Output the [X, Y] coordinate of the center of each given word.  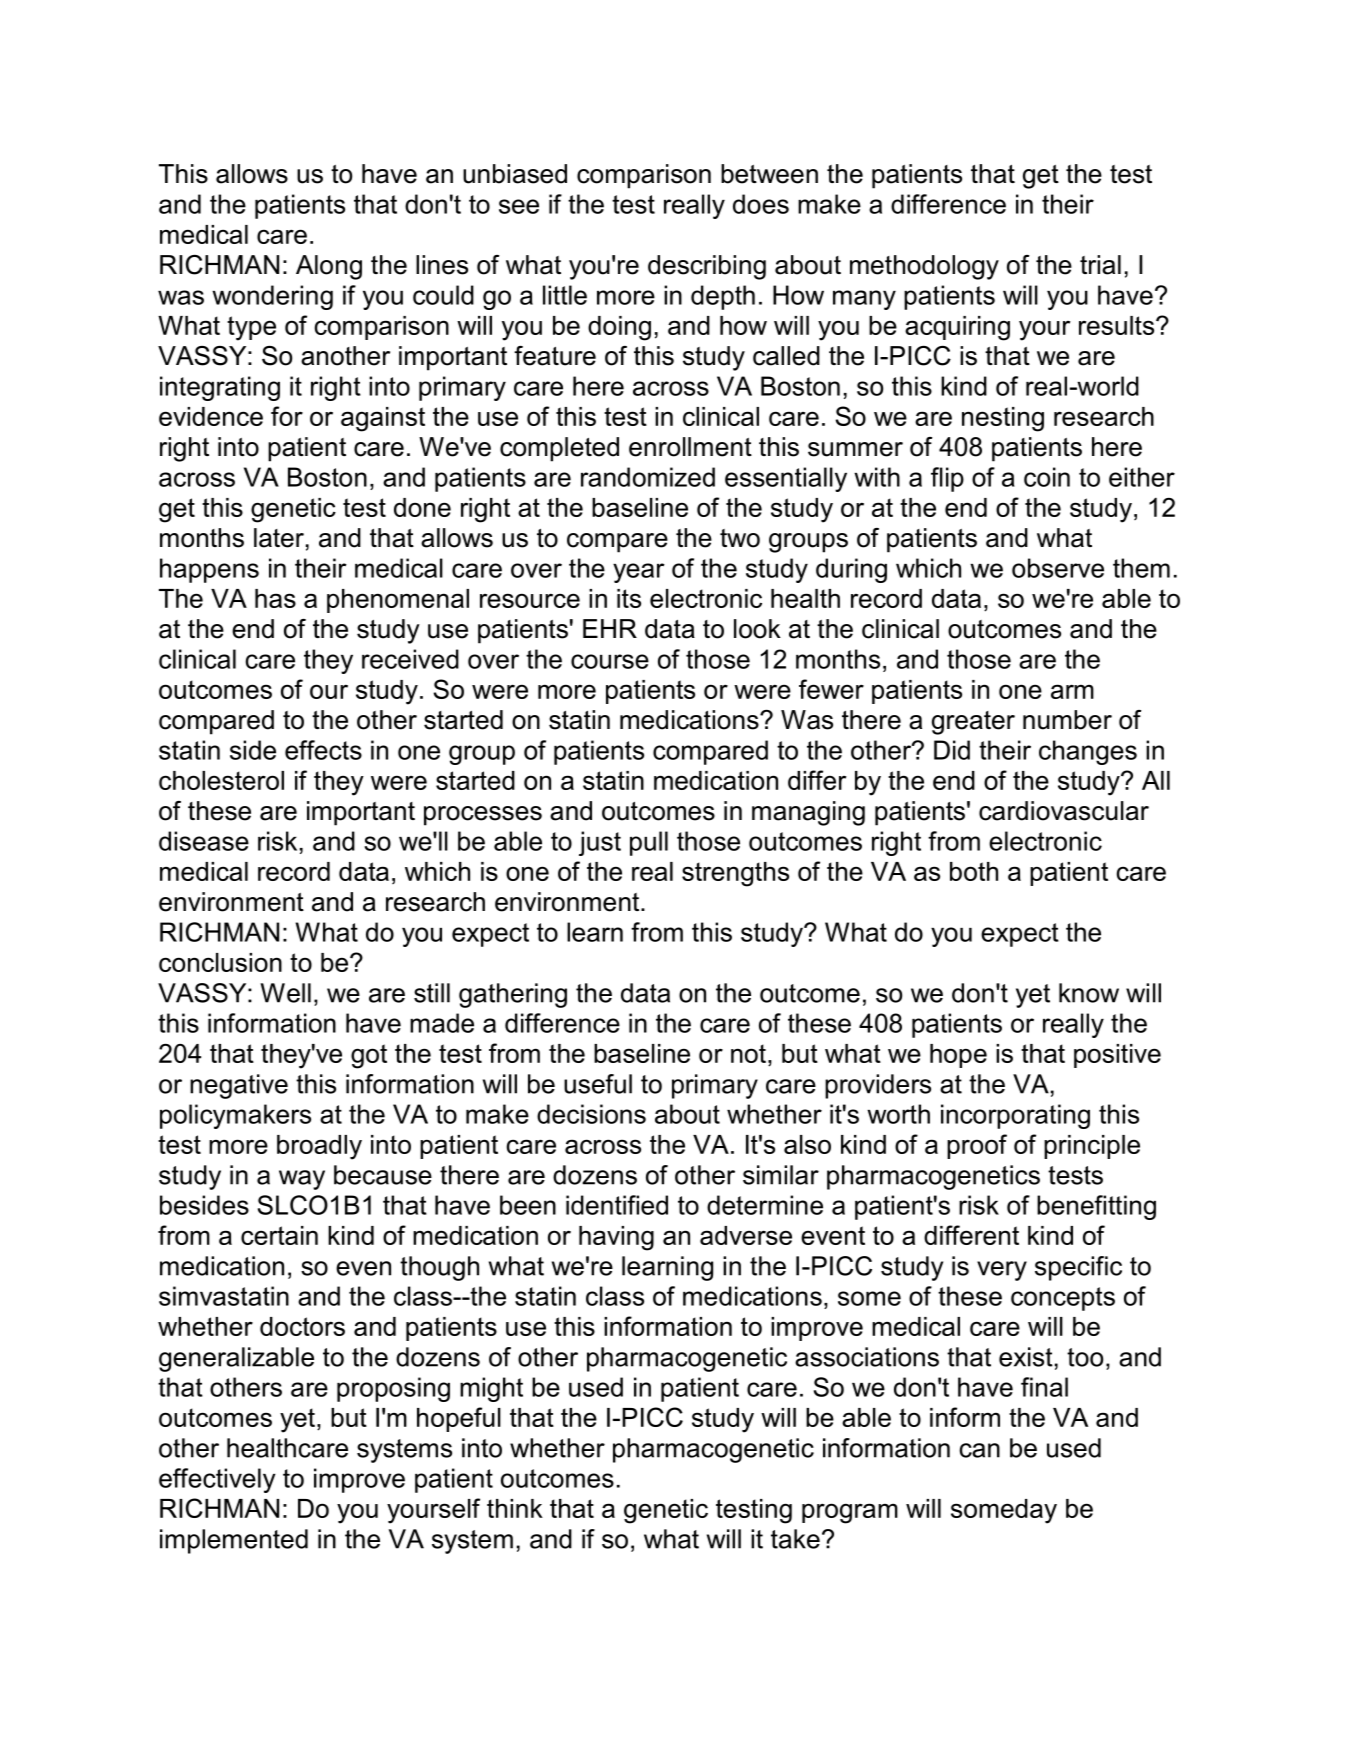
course [610, 661]
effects [323, 750]
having [616, 1238]
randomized [648, 477]
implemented [234, 1541]
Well [285, 993]
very [1002, 1271]
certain [279, 1235]
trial [1100, 265]
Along [329, 267]
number [1067, 720]
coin [1047, 477]
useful [598, 1084]
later [279, 538]
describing [707, 267]
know [1089, 993]
